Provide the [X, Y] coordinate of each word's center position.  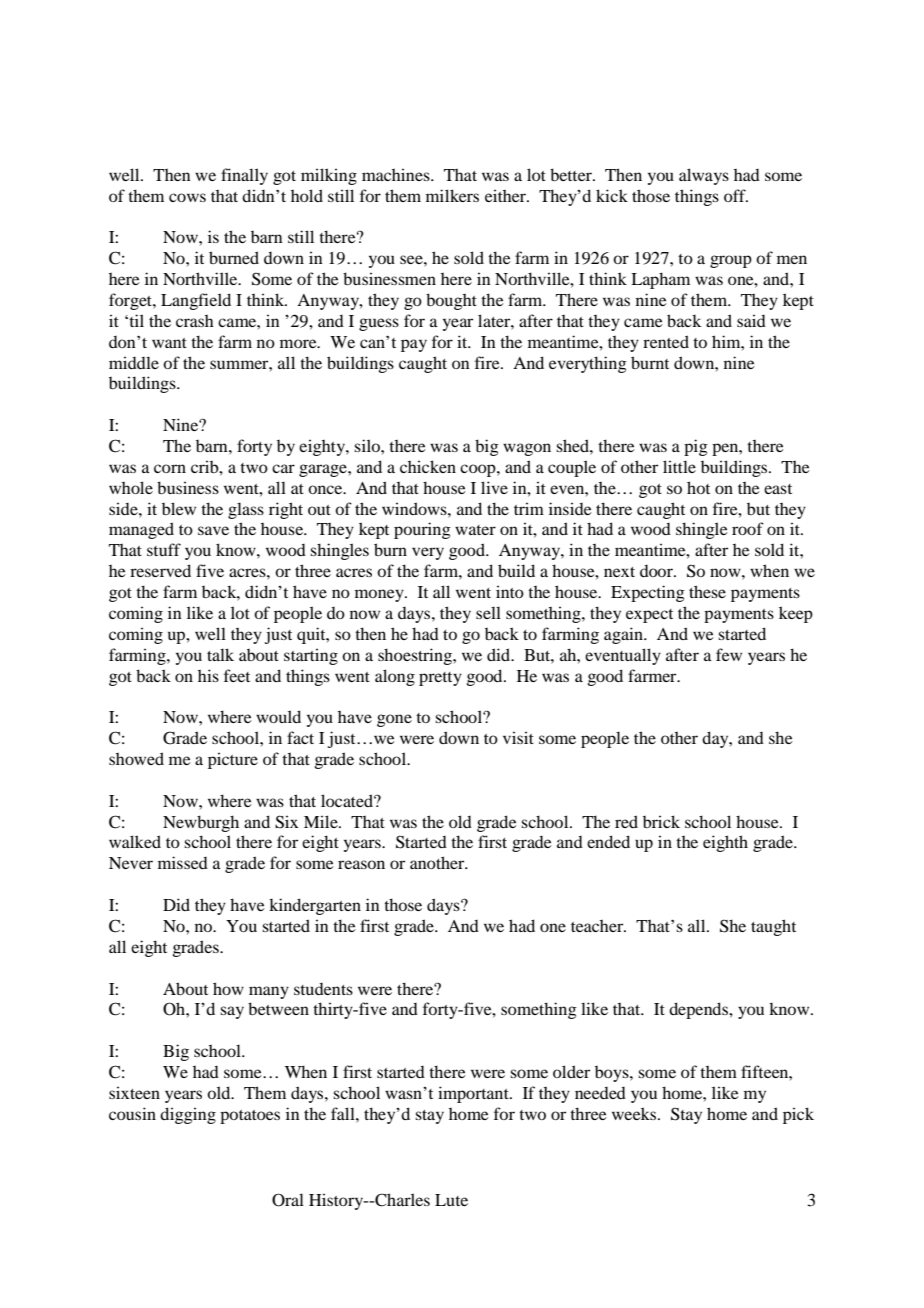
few [729, 654]
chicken [428, 466]
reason [361, 864]
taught [773, 927]
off [736, 195]
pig [696, 447]
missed [183, 862]
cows [187, 197]
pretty [440, 679]
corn [170, 468]
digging [188, 1115]
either [506, 195]
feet [237, 675]
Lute [451, 1200]
